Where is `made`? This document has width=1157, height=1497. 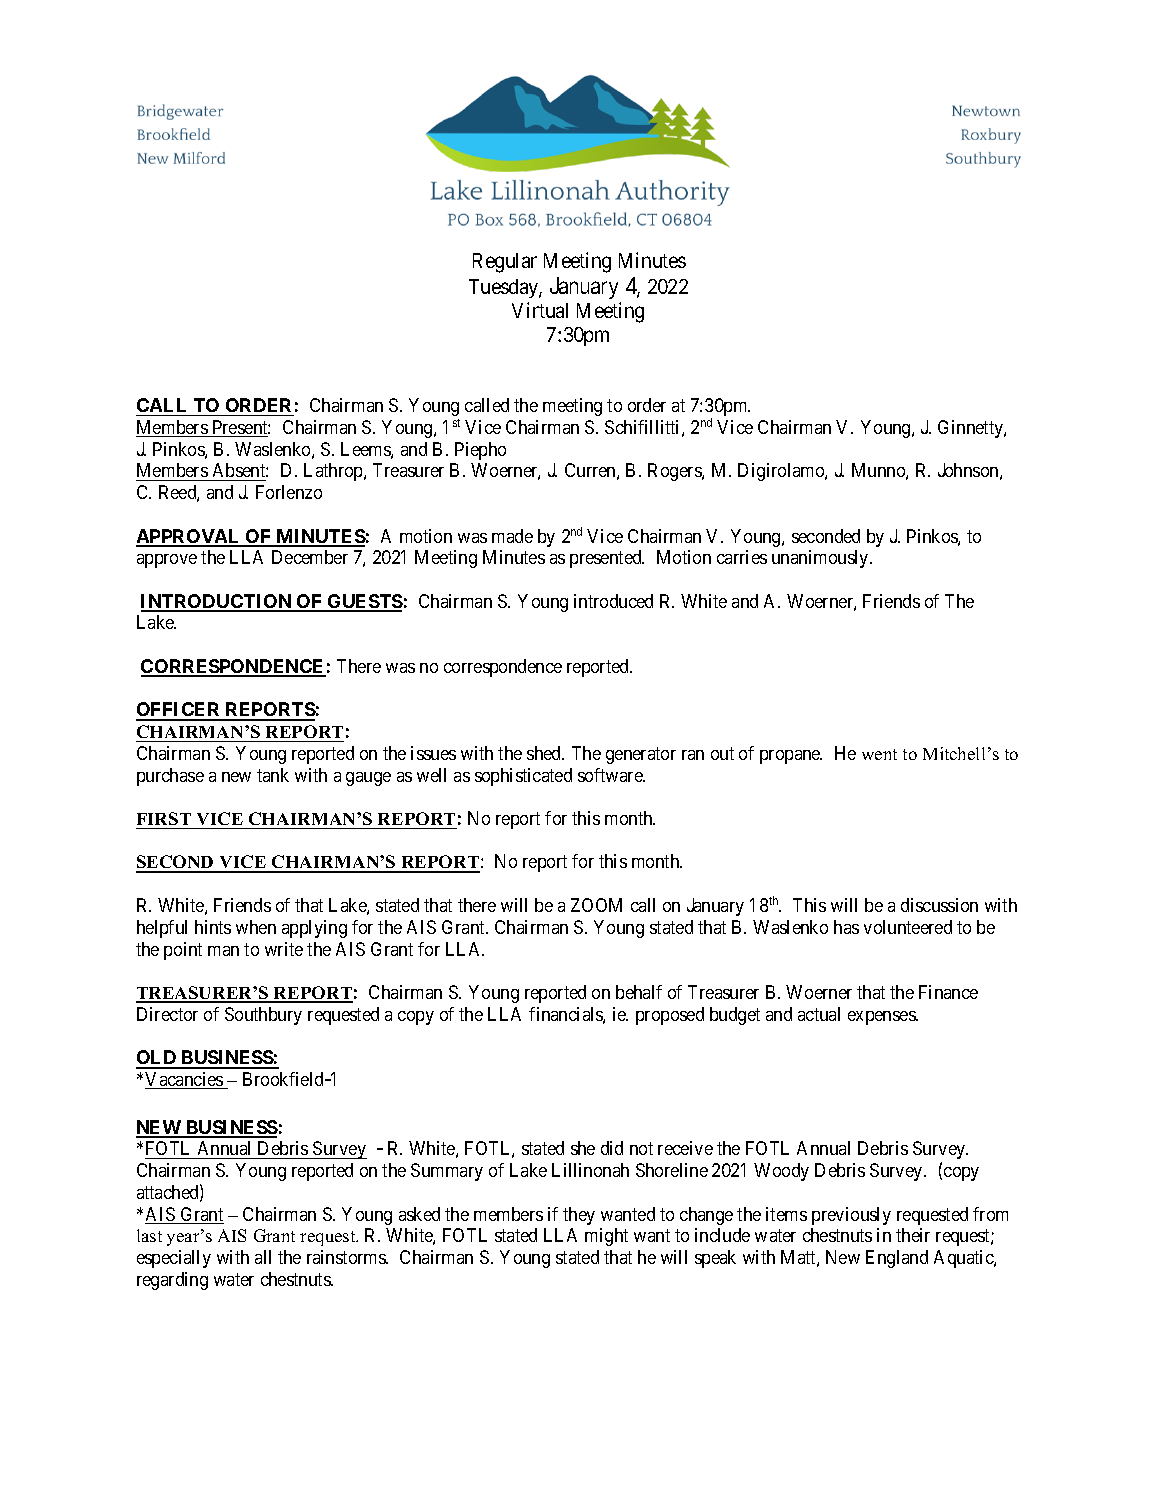 made is located at coordinates (512, 536).
